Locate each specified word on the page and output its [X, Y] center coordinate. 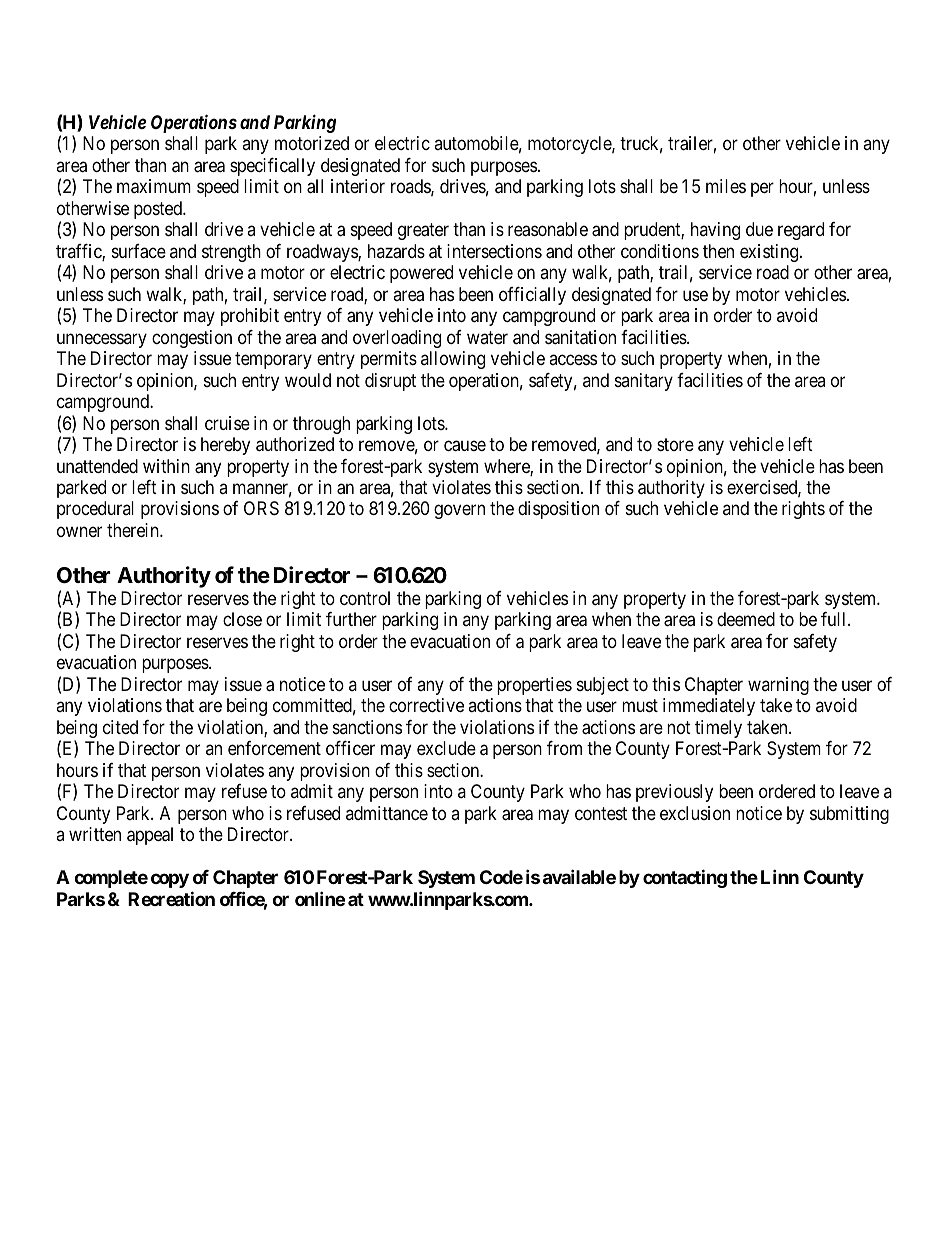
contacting [685, 879]
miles [726, 186]
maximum [154, 186]
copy [170, 881]
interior [358, 186]
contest [601, 813]
